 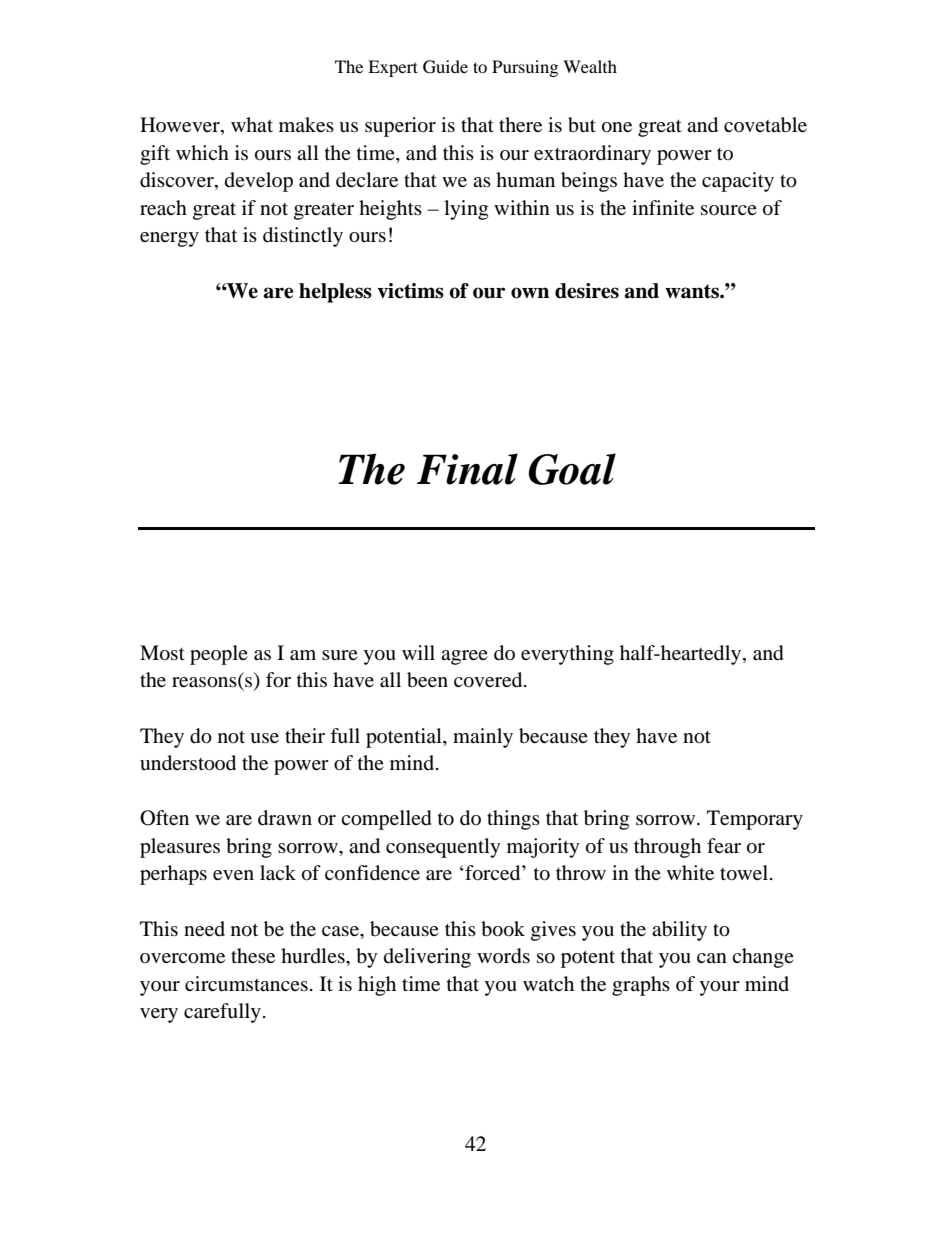 I want to click on these, so click(x=253, y=955).
